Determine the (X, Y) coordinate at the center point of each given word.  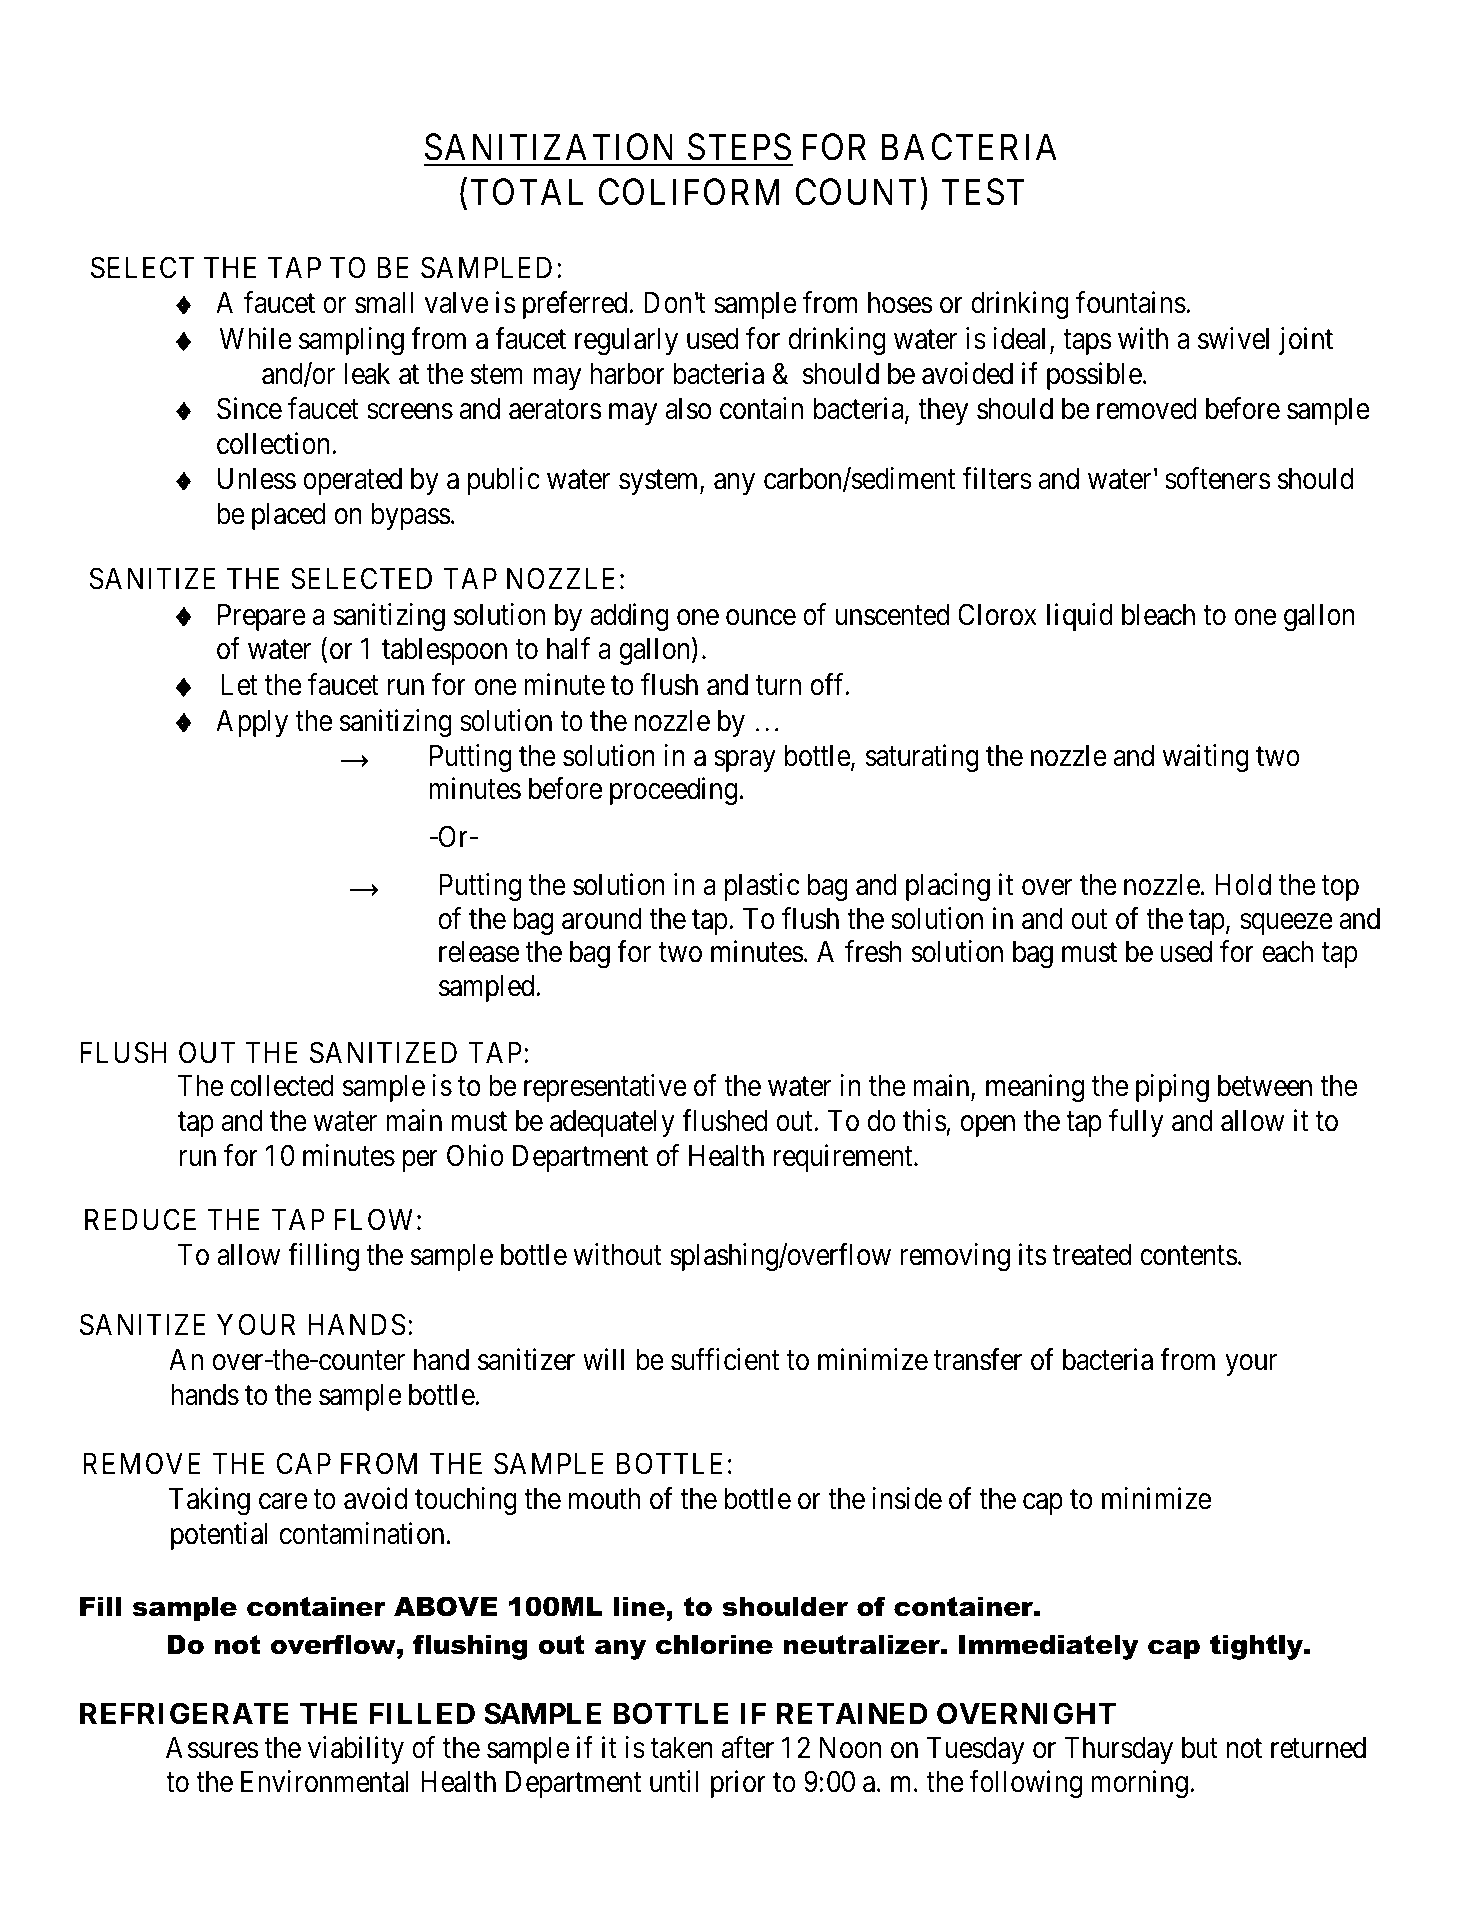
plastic (762, 887)
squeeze (1286, 924)
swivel (1233, 338)
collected (282, 1086)
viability (356, 1750)
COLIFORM (689, 192)
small (384, 303)
